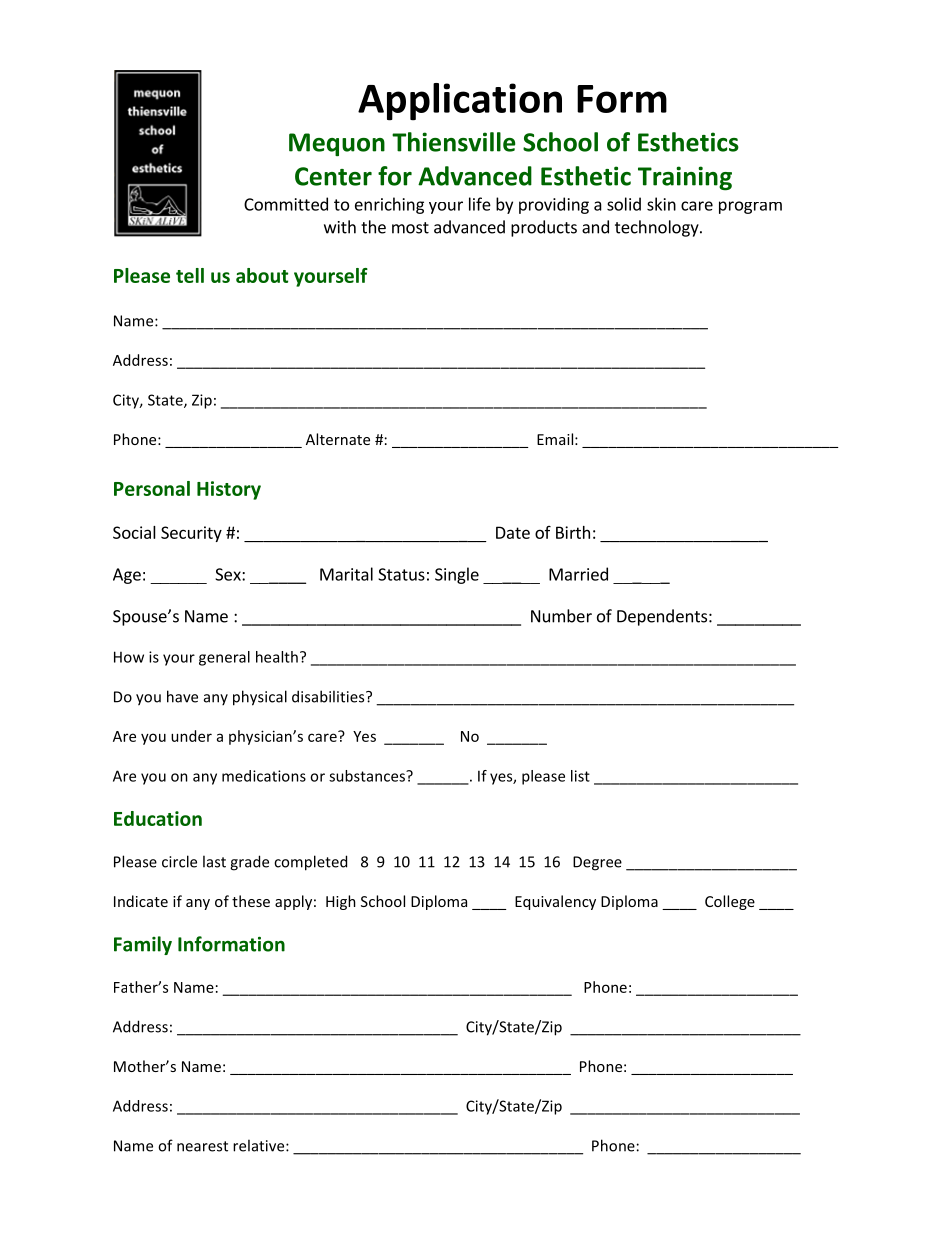 This page has width=952, height=1233. I want to click on list, so click(580, 776).
